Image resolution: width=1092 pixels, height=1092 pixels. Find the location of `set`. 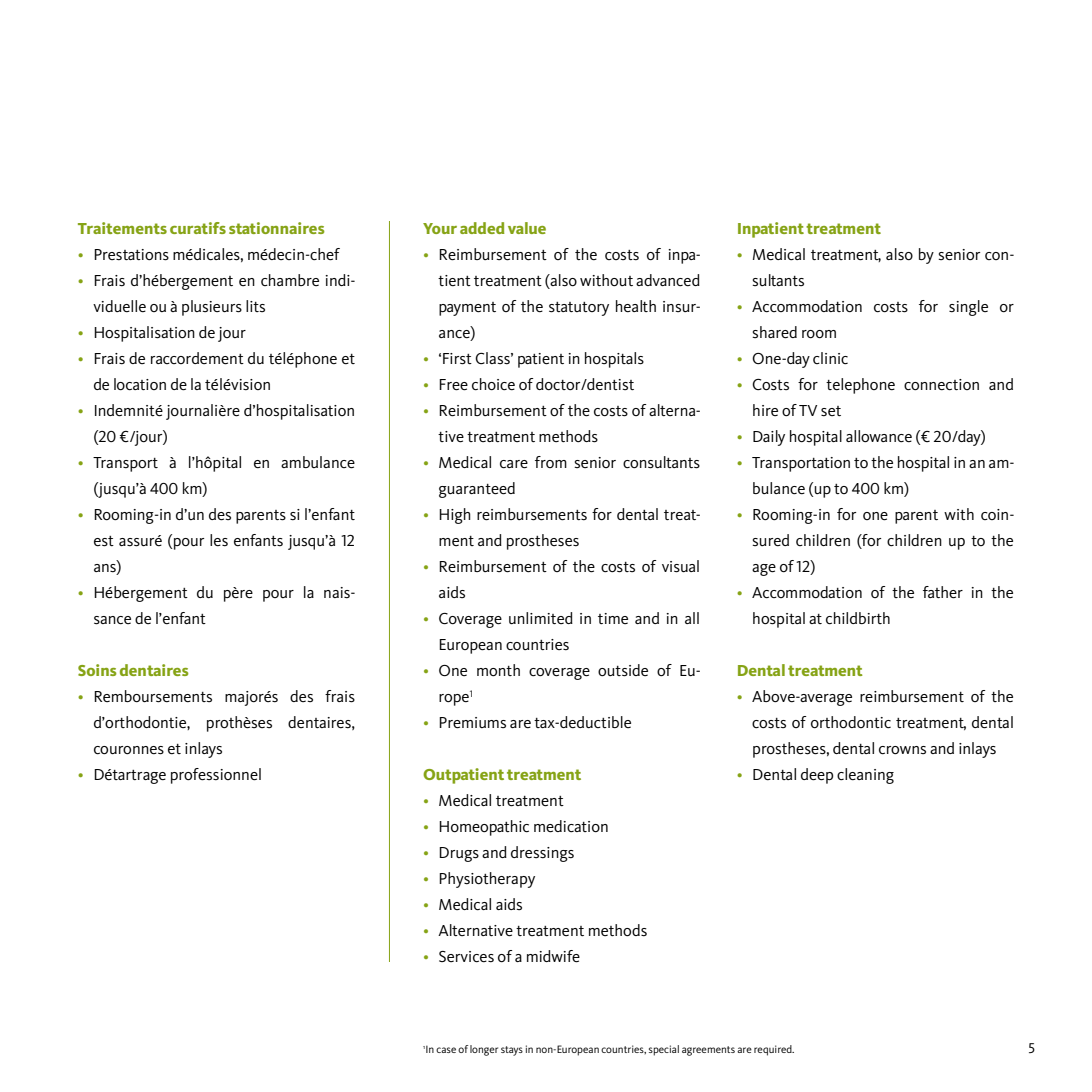

set is located at coordinates (831, 411).
